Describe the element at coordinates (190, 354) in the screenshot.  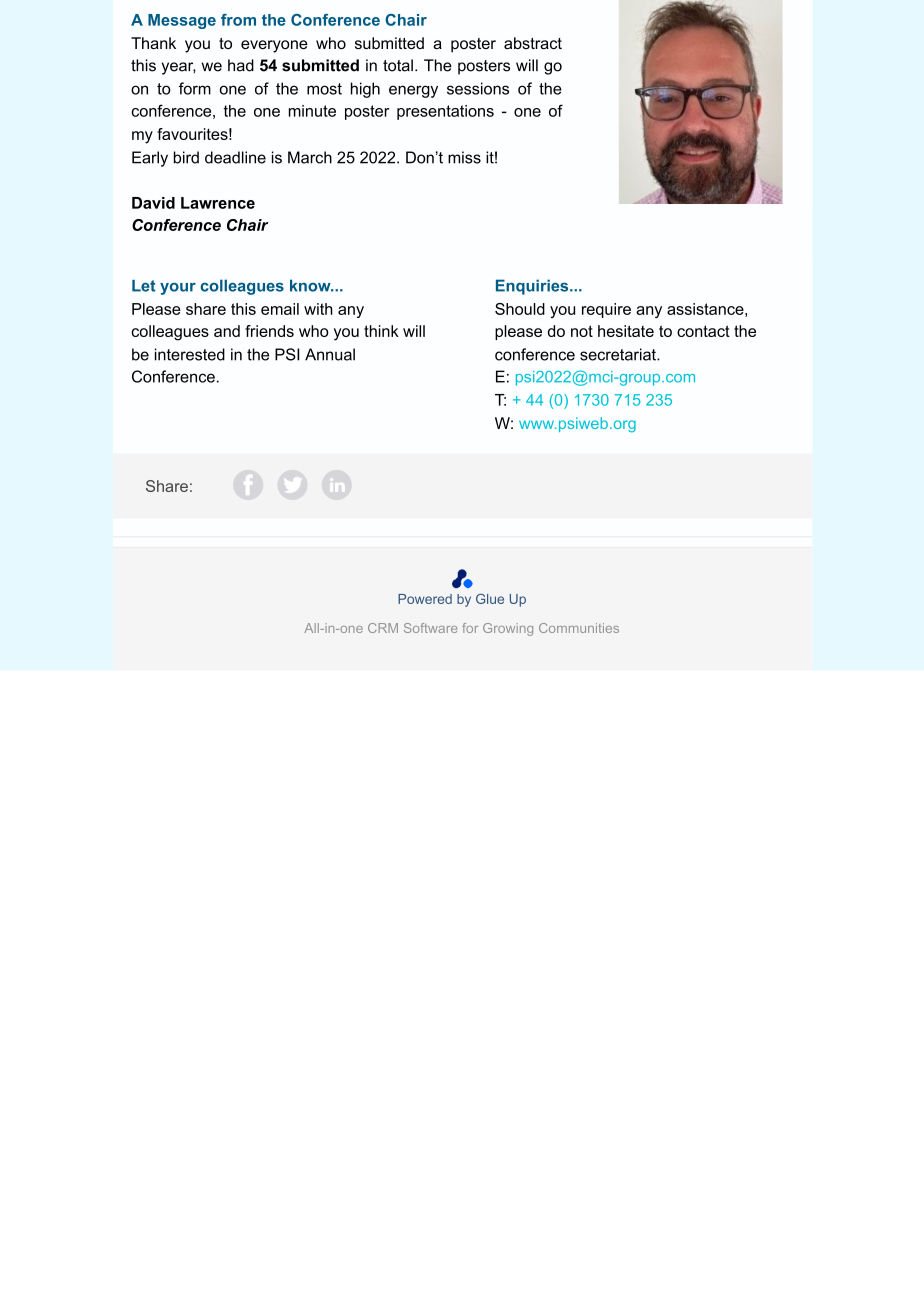
I see `interested` at that location.
